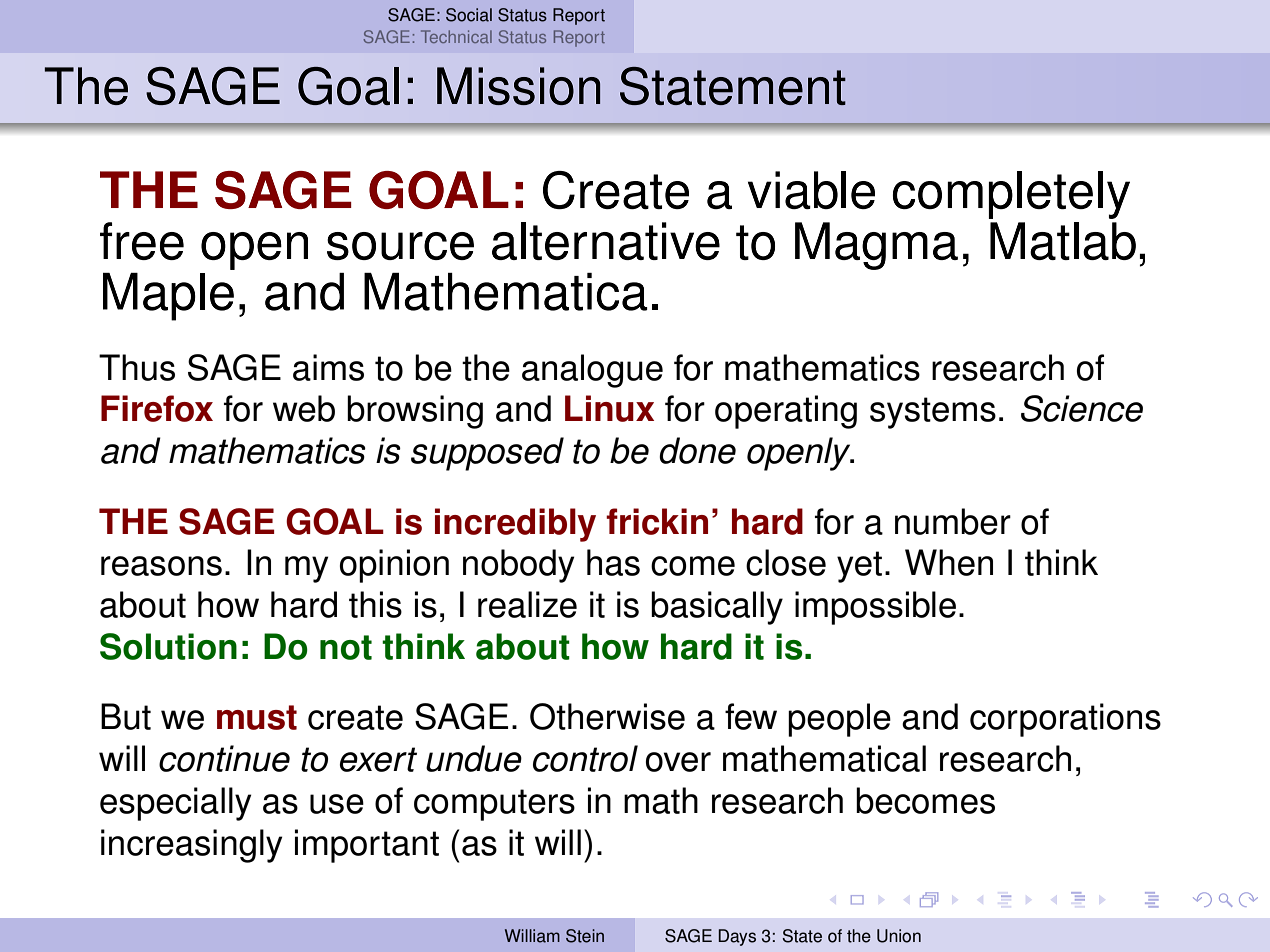  I want to click on Mission, so click(518, 86).
